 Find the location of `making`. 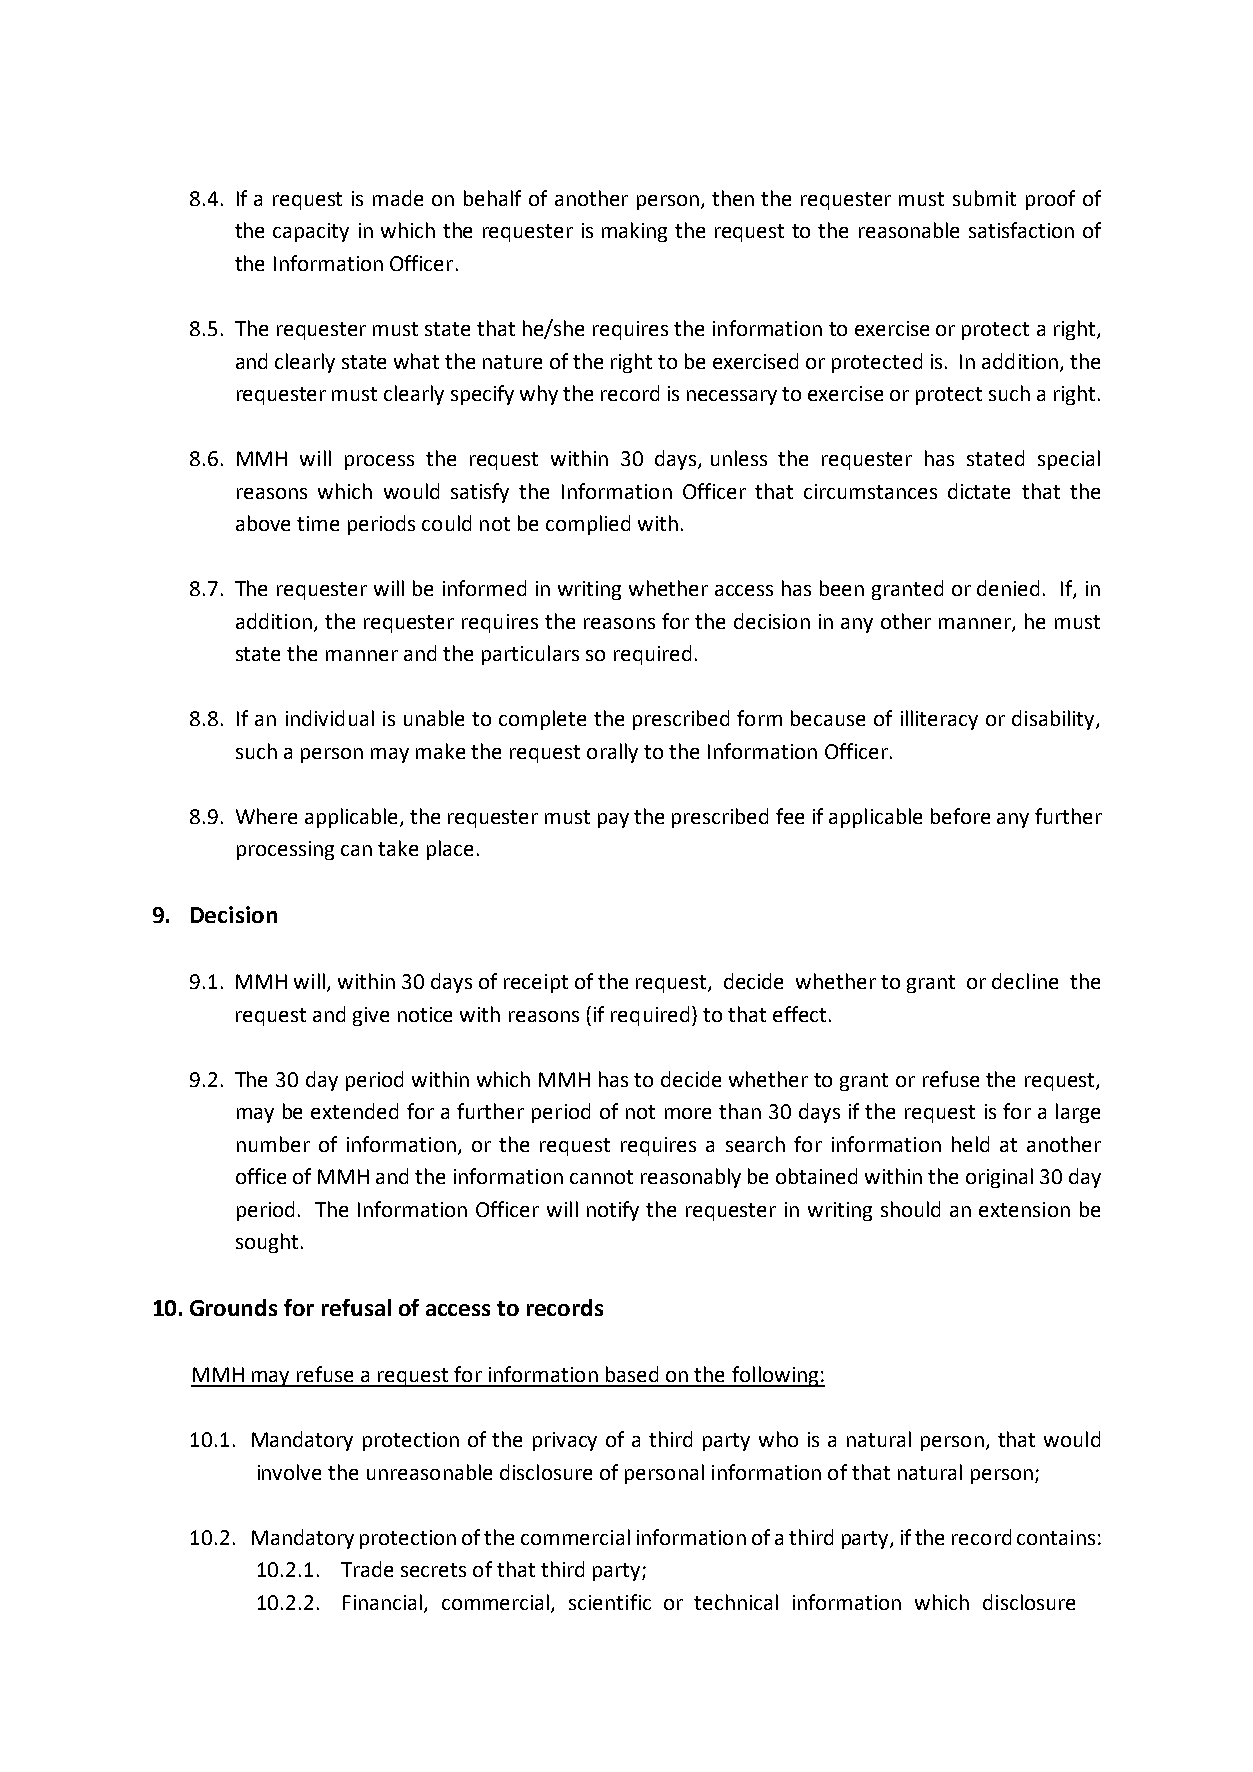

making is located at coordinates (634, 232).
